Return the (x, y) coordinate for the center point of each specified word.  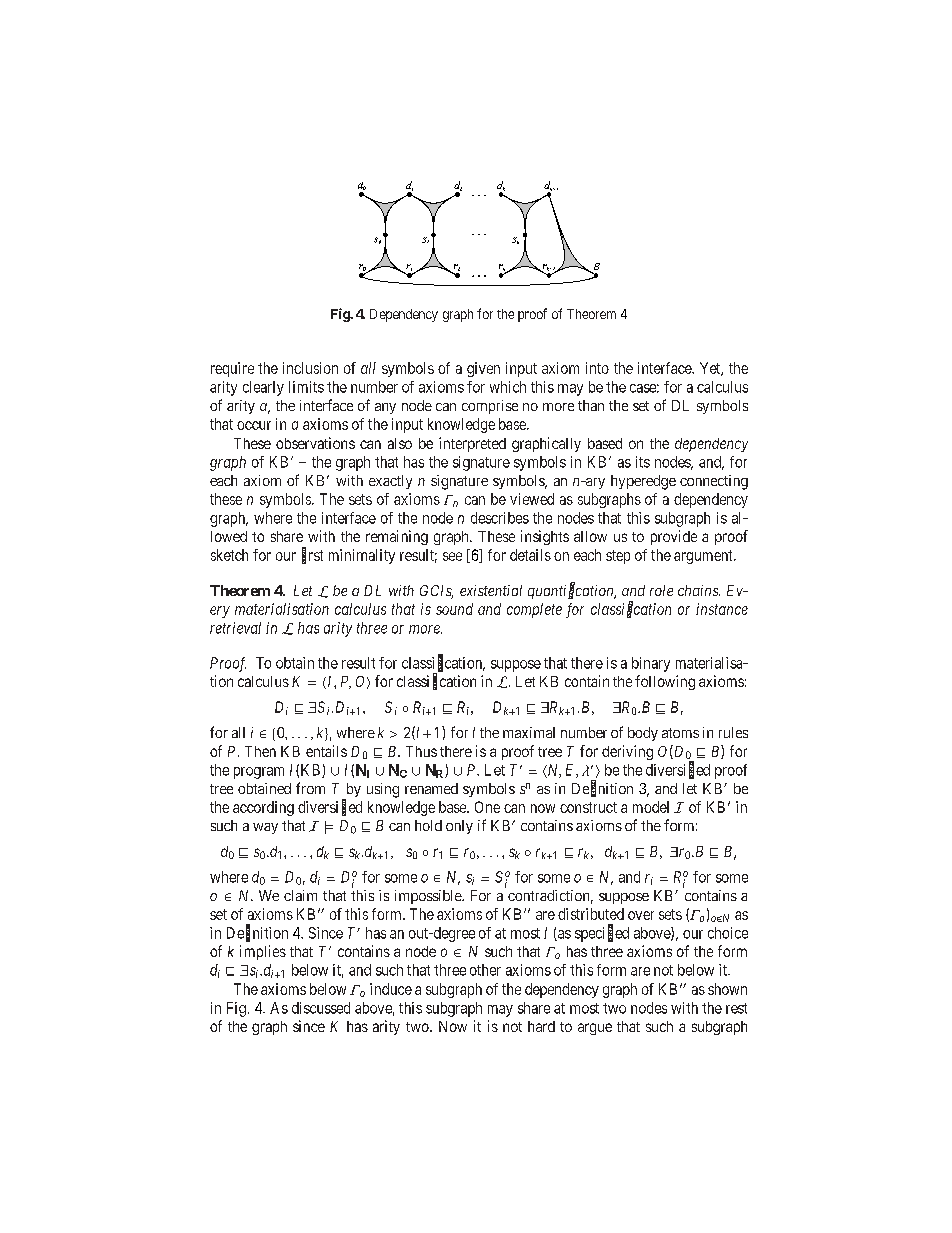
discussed (321, 1008)
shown (727, 989)
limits (306, 387)
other (485, 970)
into (597, 368)
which (508, 387)
